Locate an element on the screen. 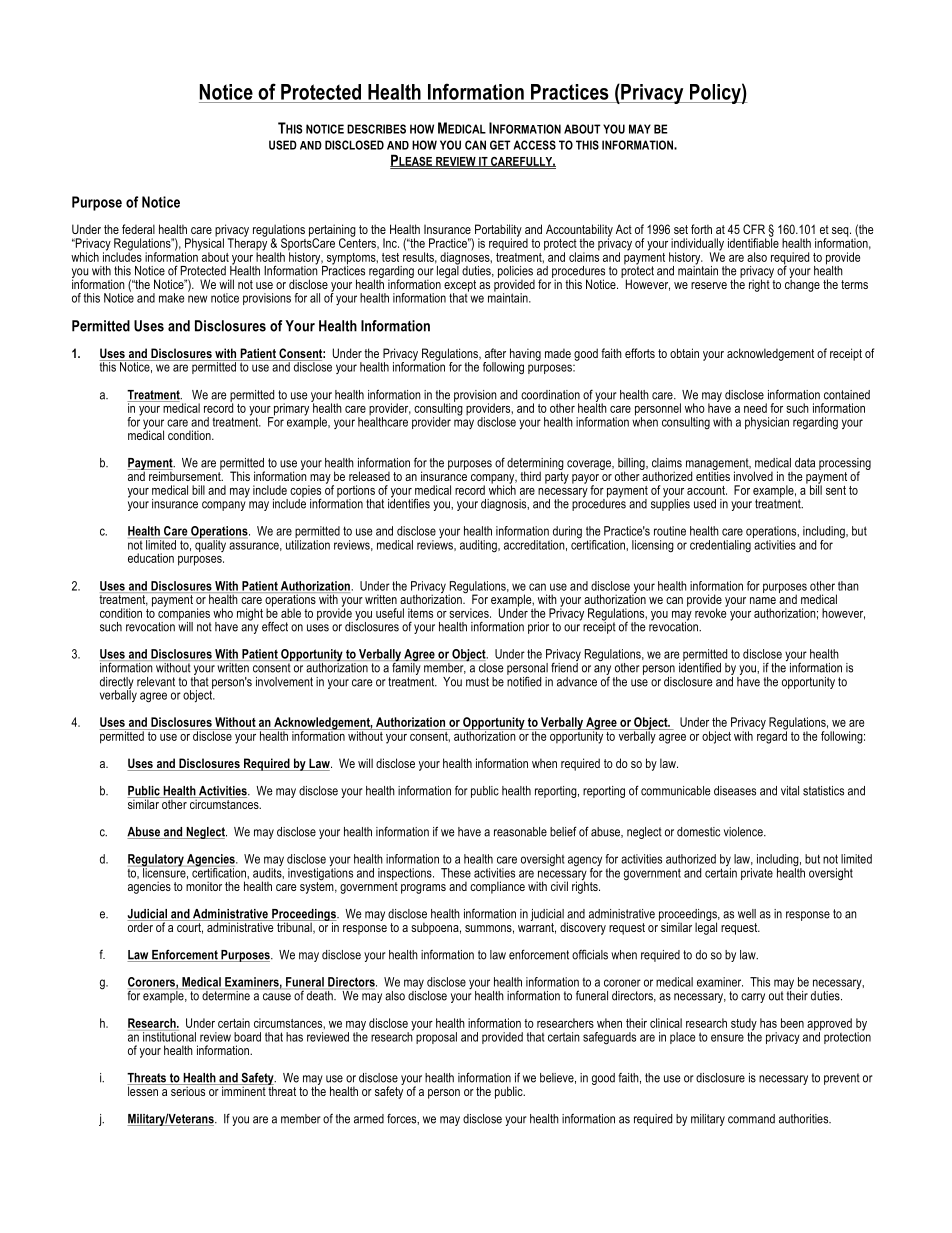  serious is located at coordinates (188, 1090).
